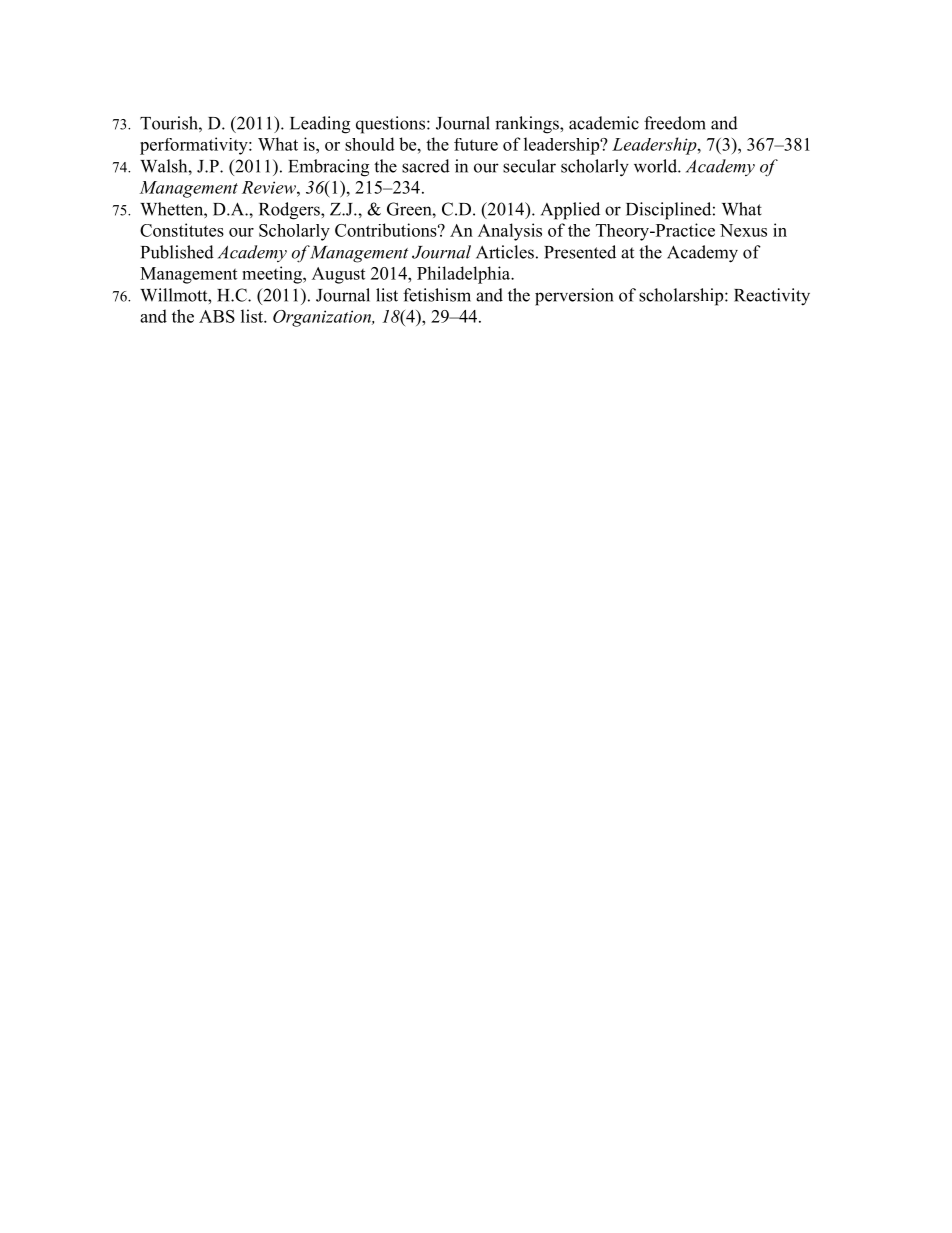 Image resolution: width=952 pixels, height=1233 pixels. I want to click on sacred, so click(426, 166).
